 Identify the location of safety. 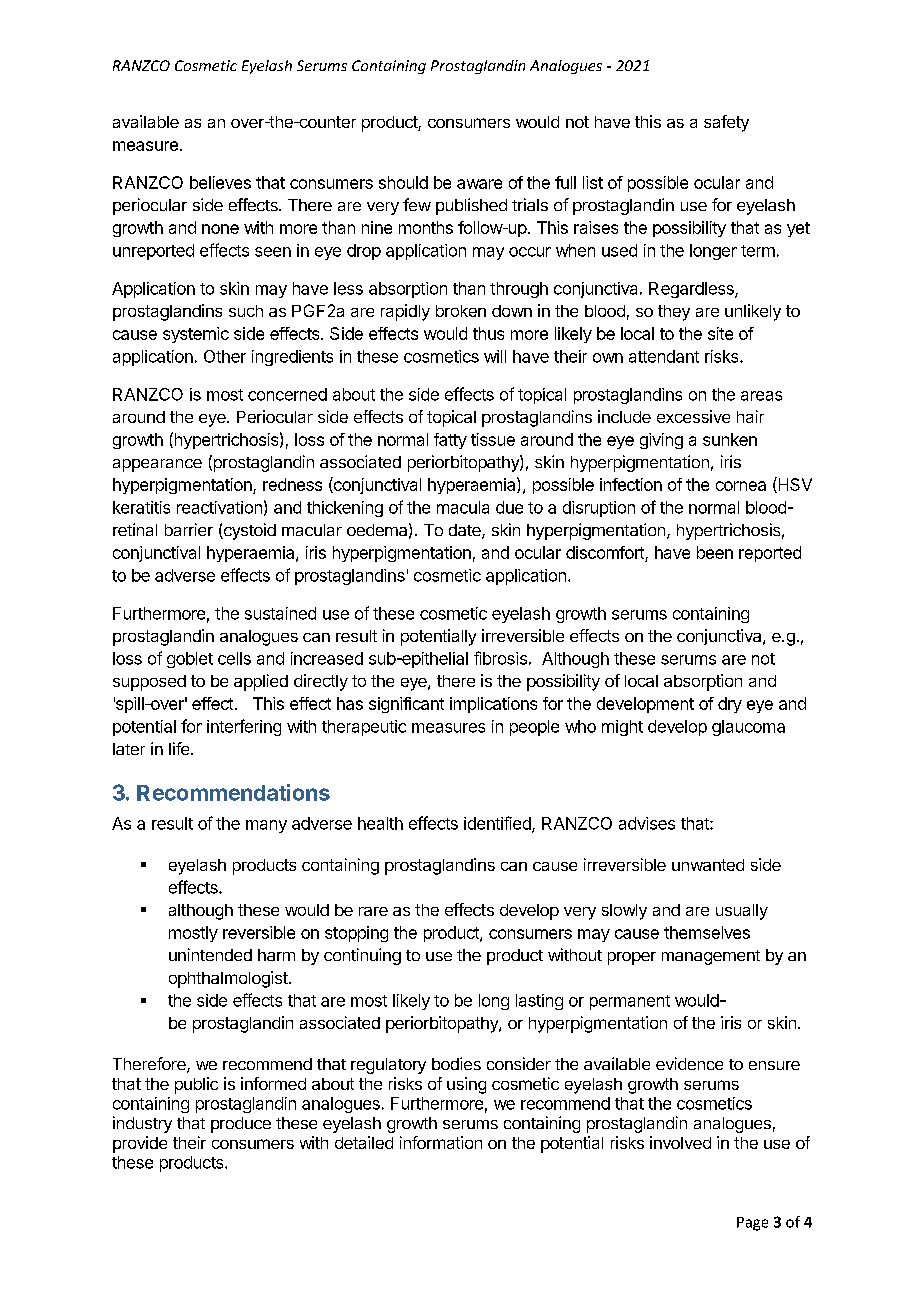
(726, 123).
